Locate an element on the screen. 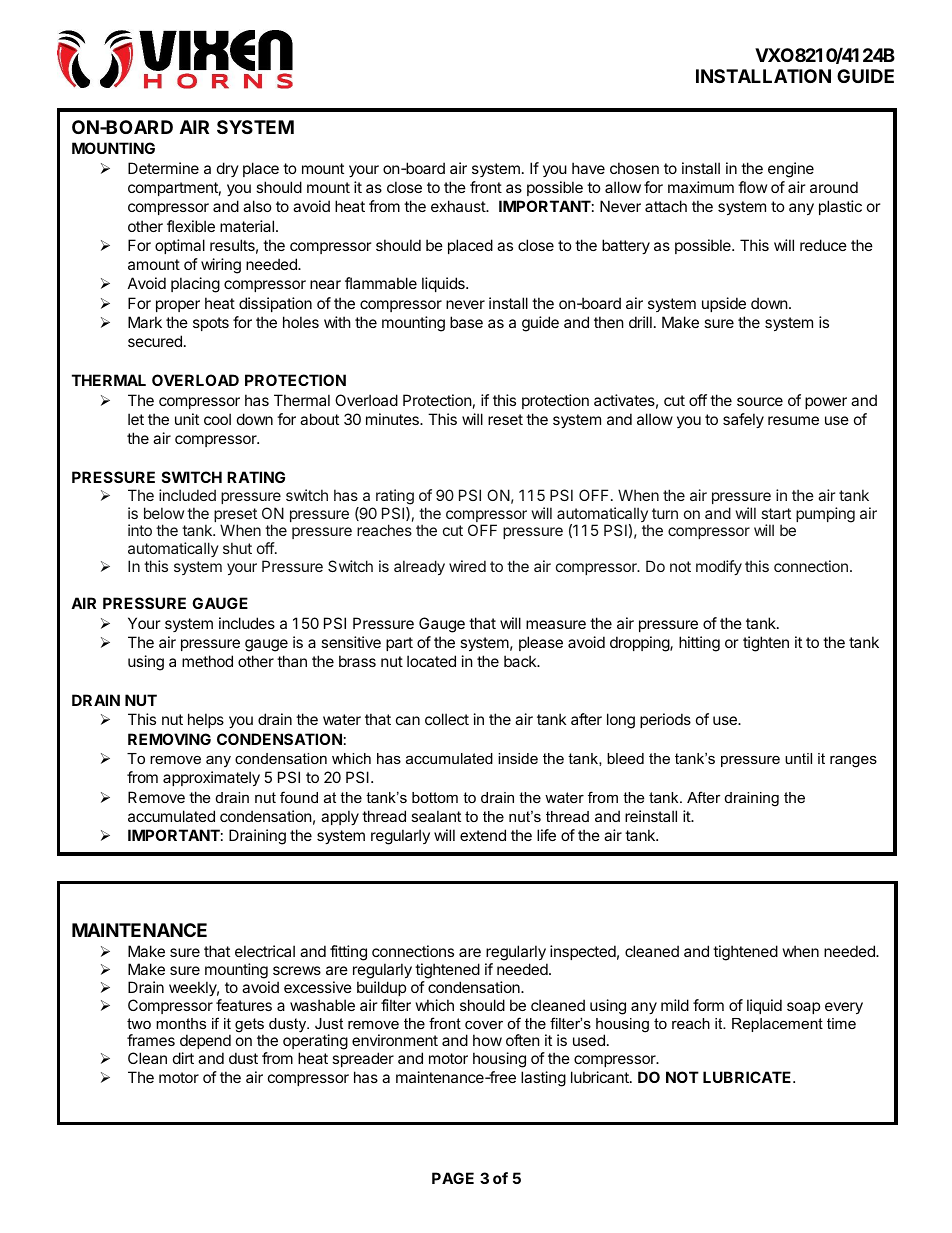 The width and height of the screenshot is (952, 1233). PAGE is located at coordinates (453, 1178).
